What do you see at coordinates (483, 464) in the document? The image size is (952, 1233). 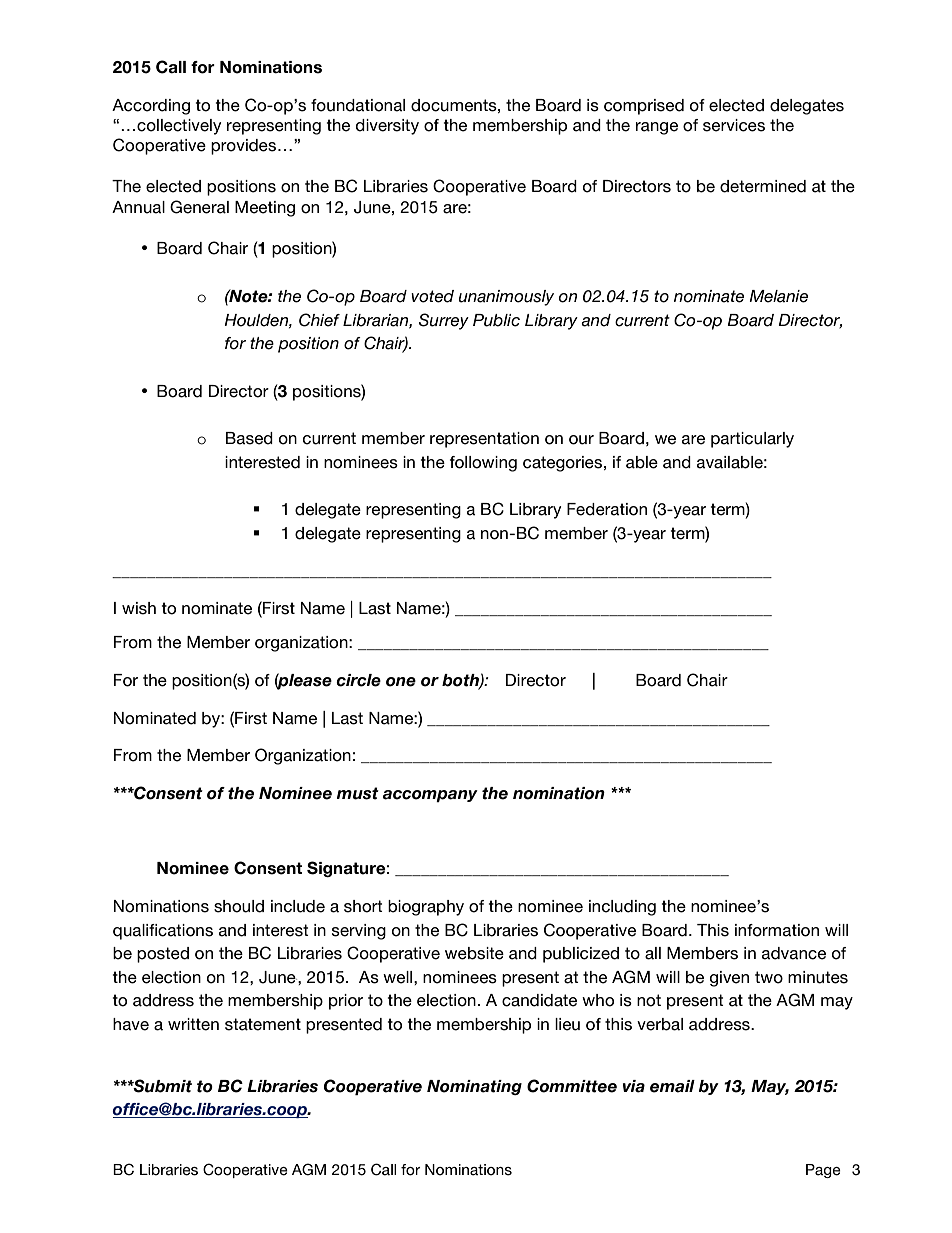 I see `following` at bounding box center [483, 464].
